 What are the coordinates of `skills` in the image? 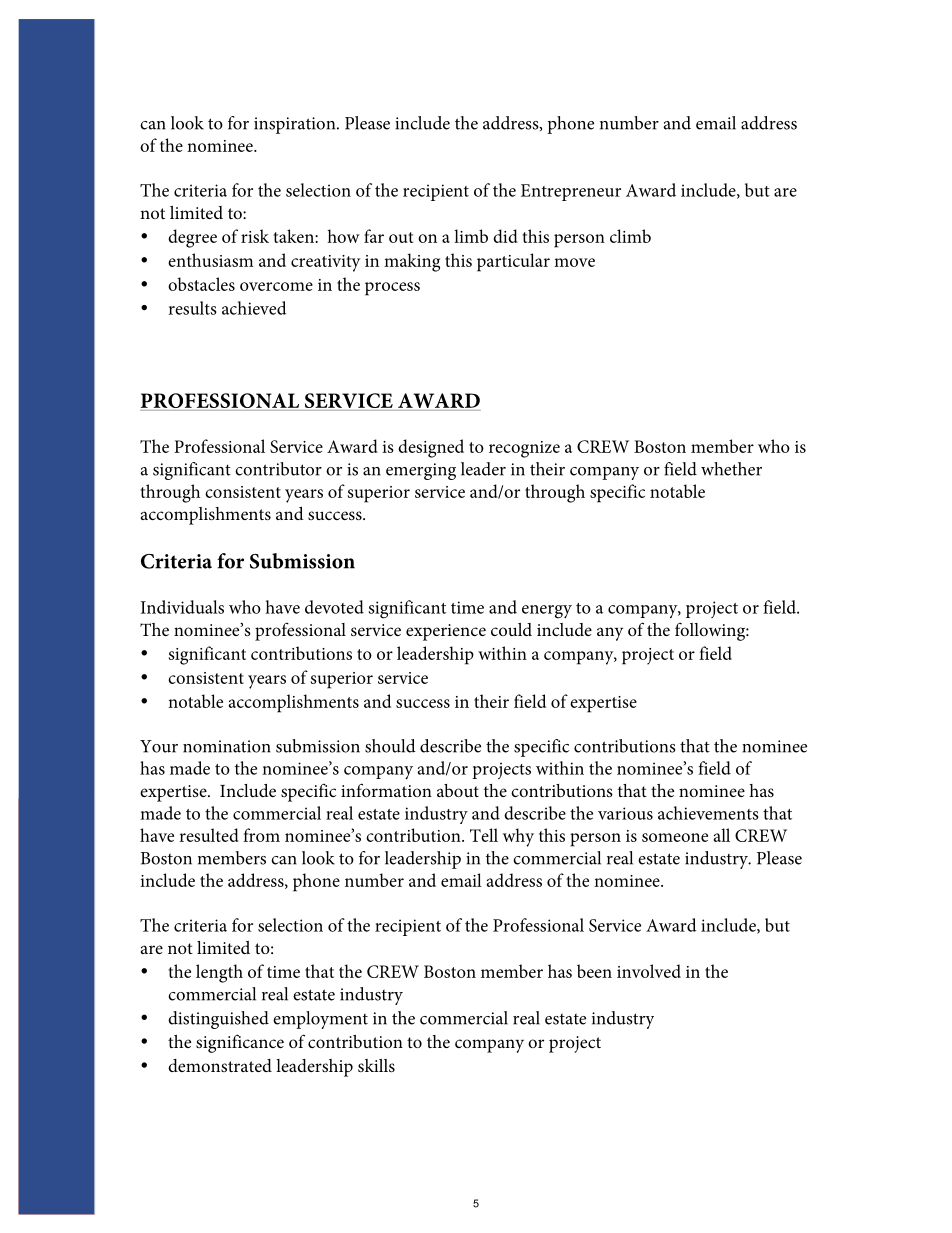 It's located at (376, 1065).
